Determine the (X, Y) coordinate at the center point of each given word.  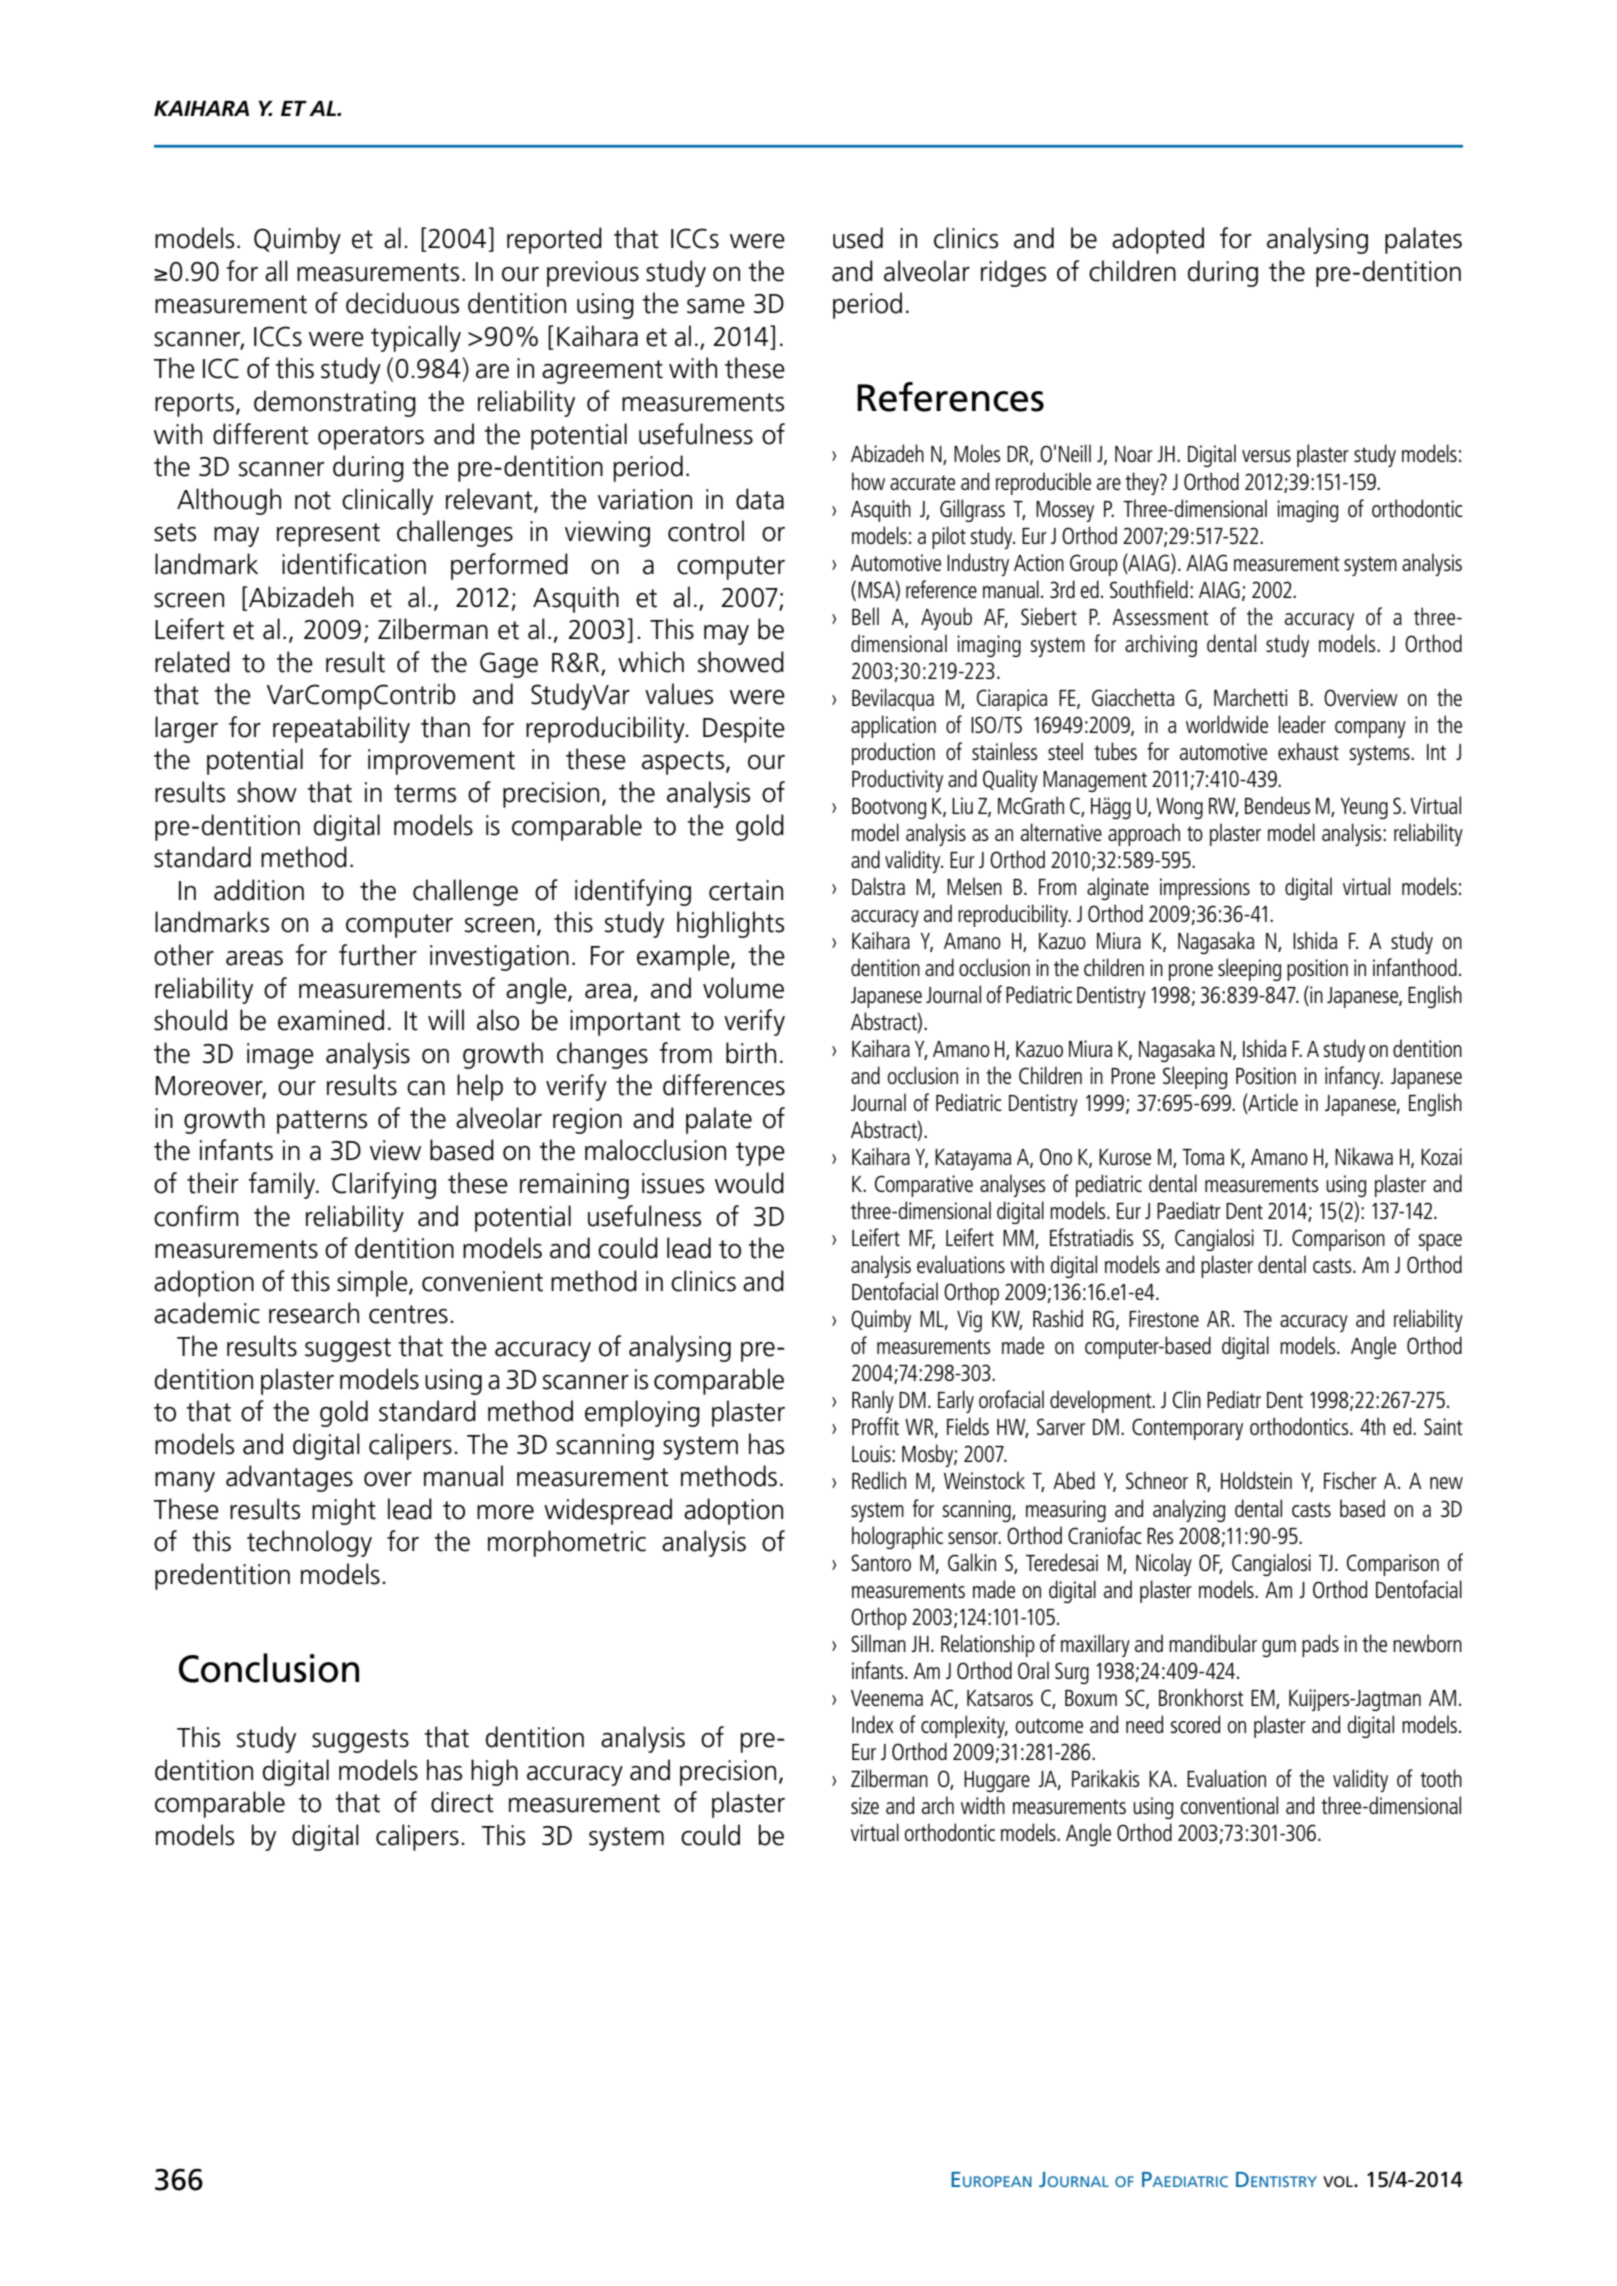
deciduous (402, 303)
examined (331, 1020)
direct (462, 1802)
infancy (1353, 1077)
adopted (1158, 240)
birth (751, 1053)
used (858, 238)
